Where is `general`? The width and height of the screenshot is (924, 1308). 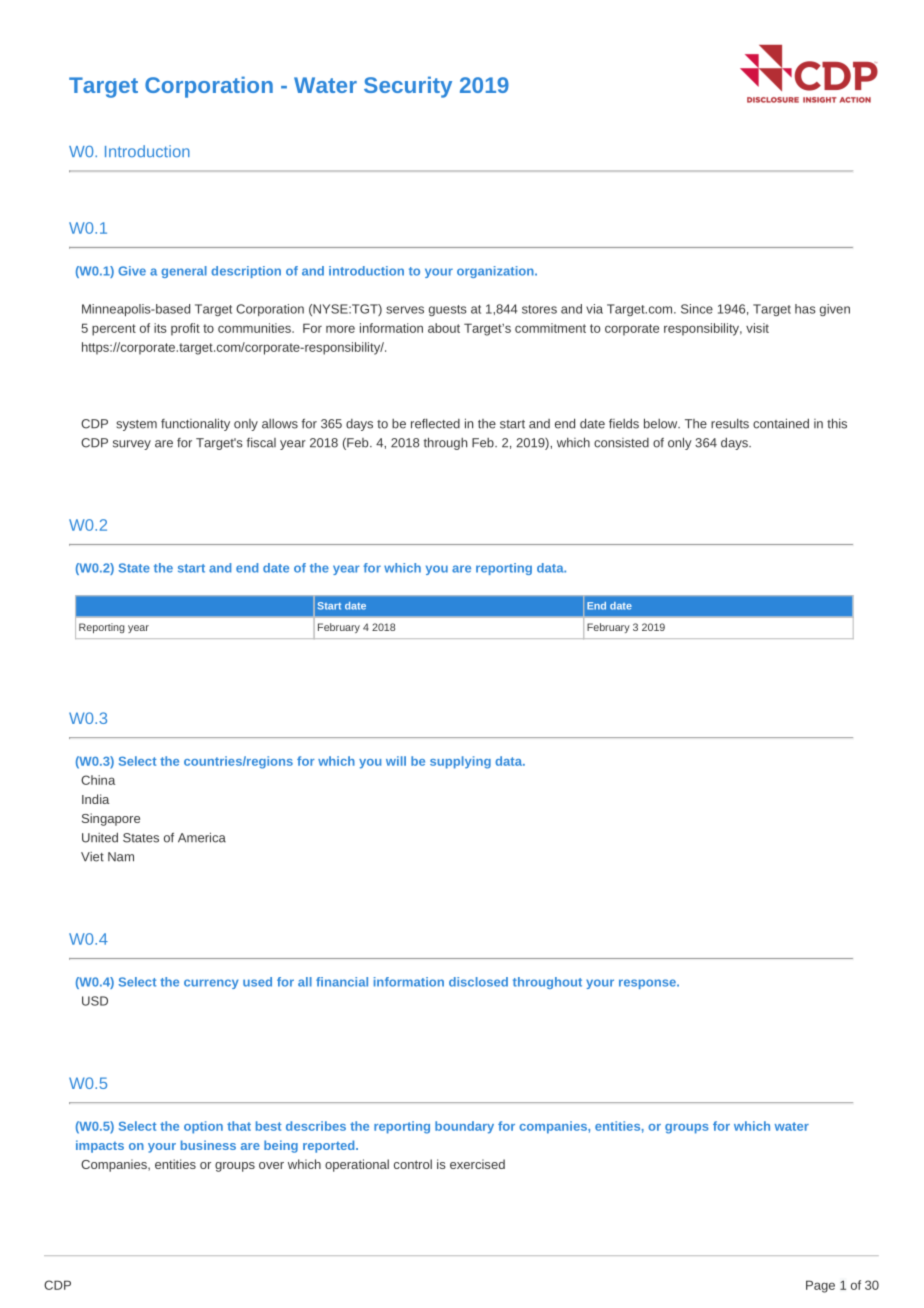
general is located at coordinates (184, 272).
